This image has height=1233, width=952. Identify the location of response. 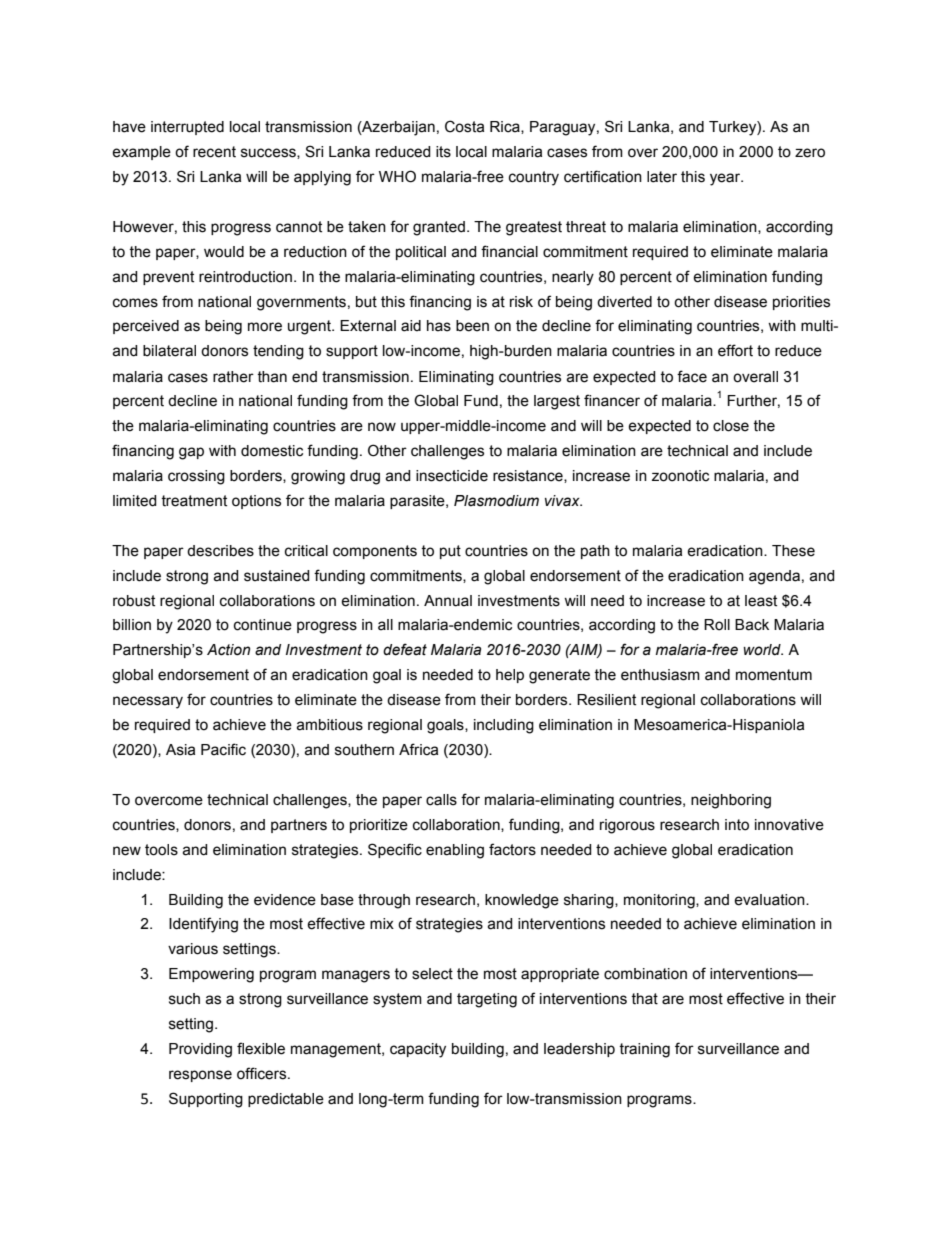
(200, 1076).
